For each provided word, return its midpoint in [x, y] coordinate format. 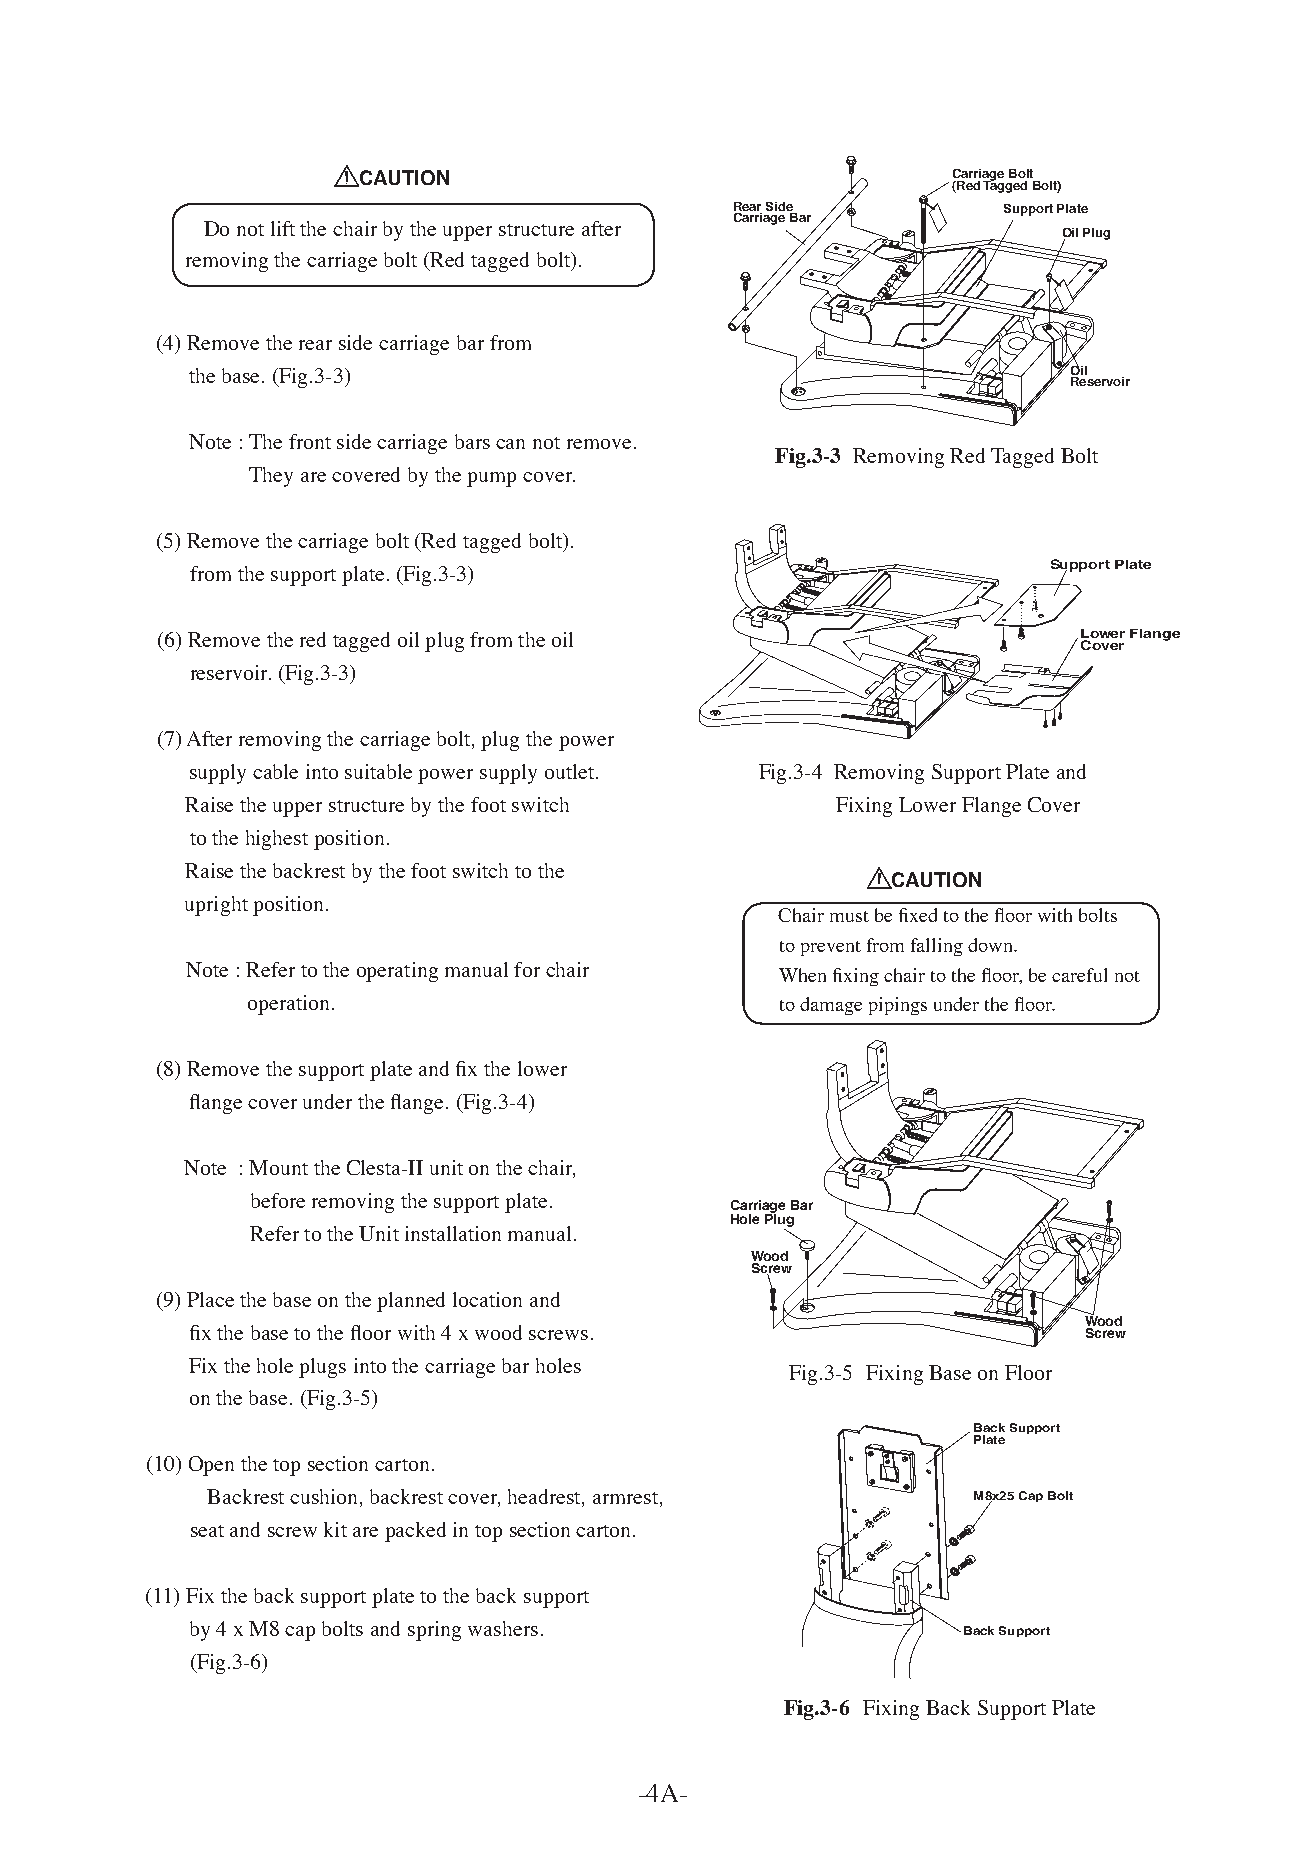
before [278, 1200]
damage [831, 1006]
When [802, 975]
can [510, 444]
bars [472, 441]
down [991, 945]
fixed [918, 915]
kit [335, 1529]
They [271, 477]
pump [491, 479]
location [487, 1299]
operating [397, 972]
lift [283, 228]
